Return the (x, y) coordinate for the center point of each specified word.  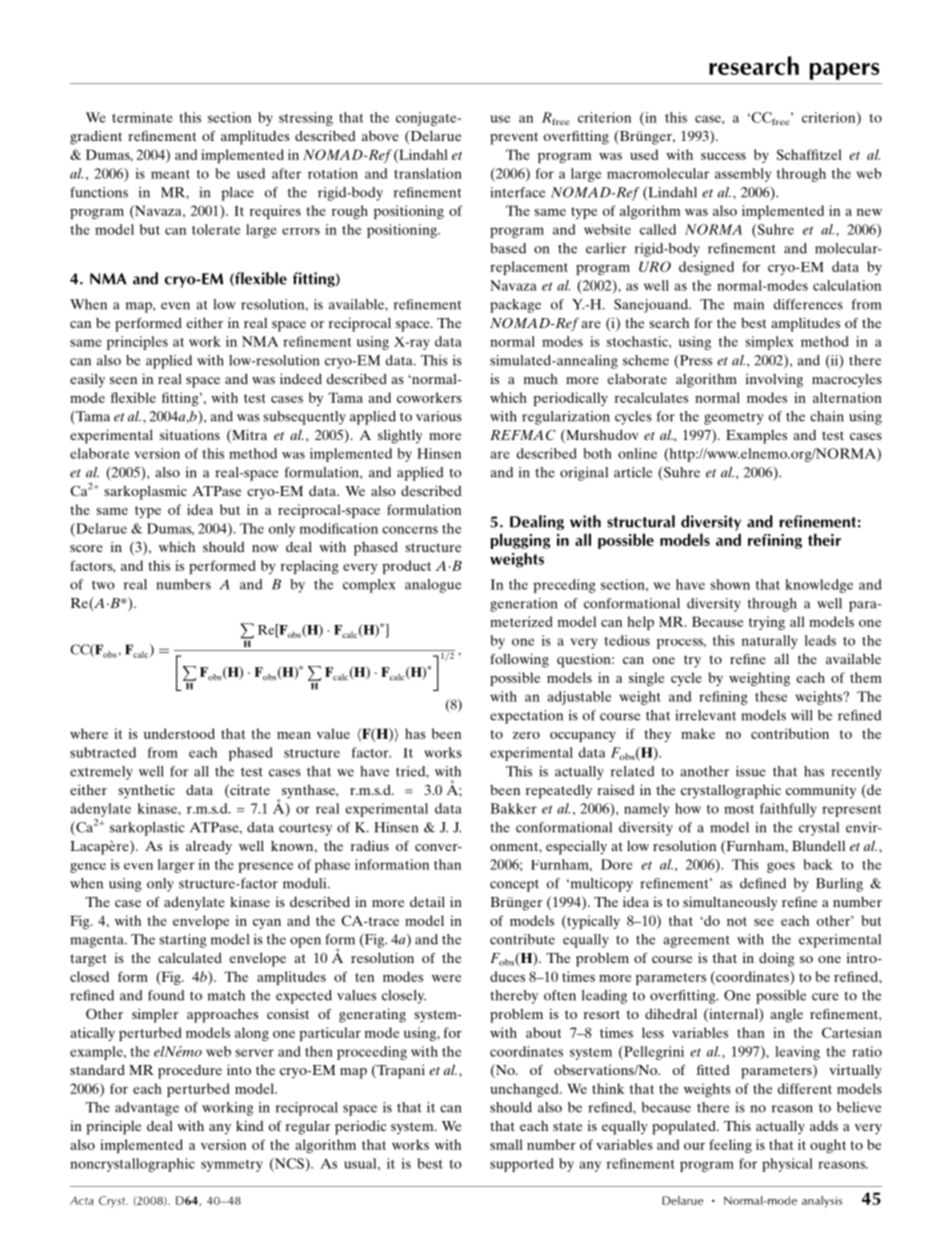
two (103, 585)
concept (514, 885)
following (519, 660)
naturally (770, 642)
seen (123, 380)
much (541, 379)
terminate (142, 117)
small (506, 1144)
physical (787, 1165)
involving (774, 380)
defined (763, 883)
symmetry (232, 1166)
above (380, 135)
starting (183, 941)
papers (844, 71)
